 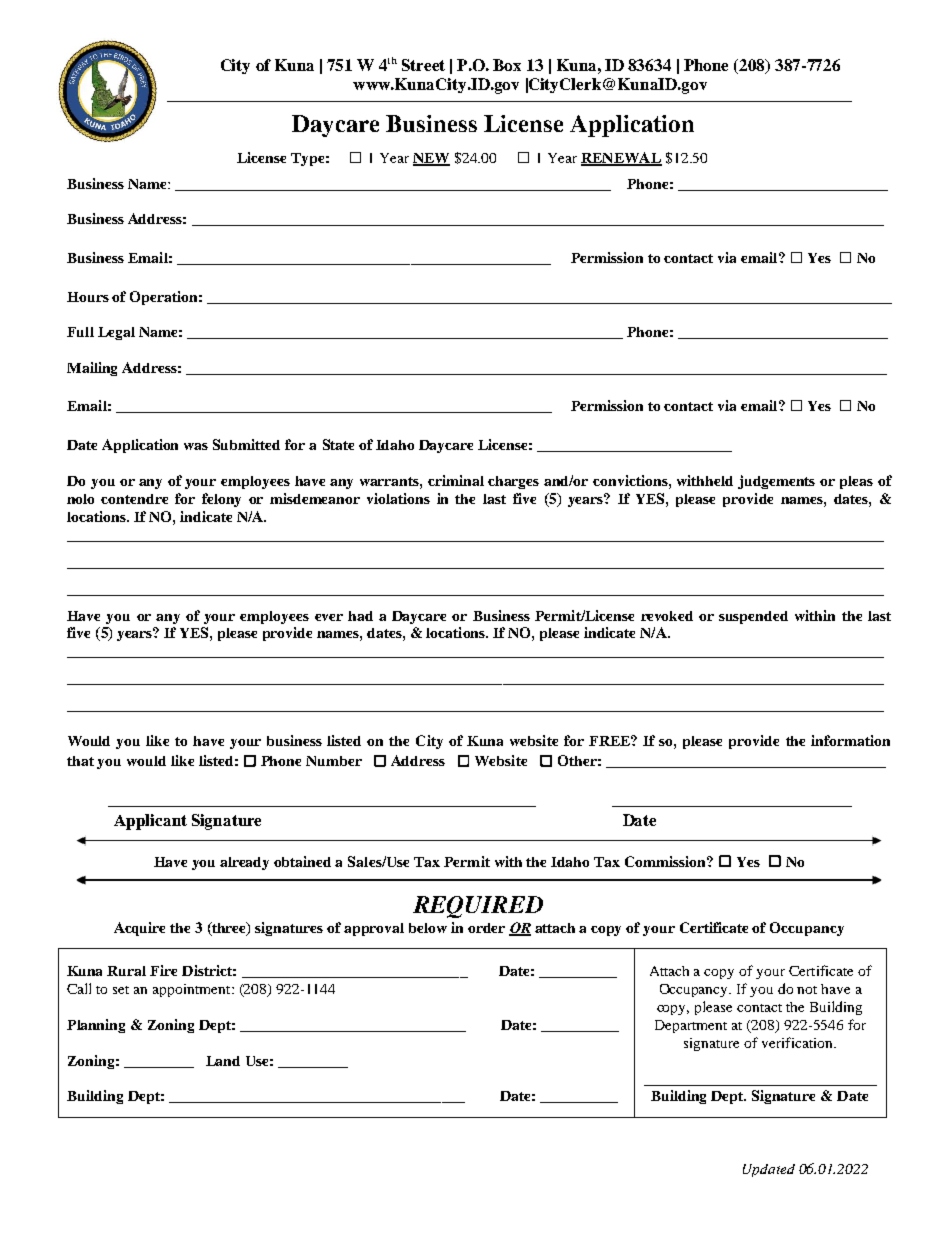 I want to click on RENEWAL, so click(x=621, y=158).
